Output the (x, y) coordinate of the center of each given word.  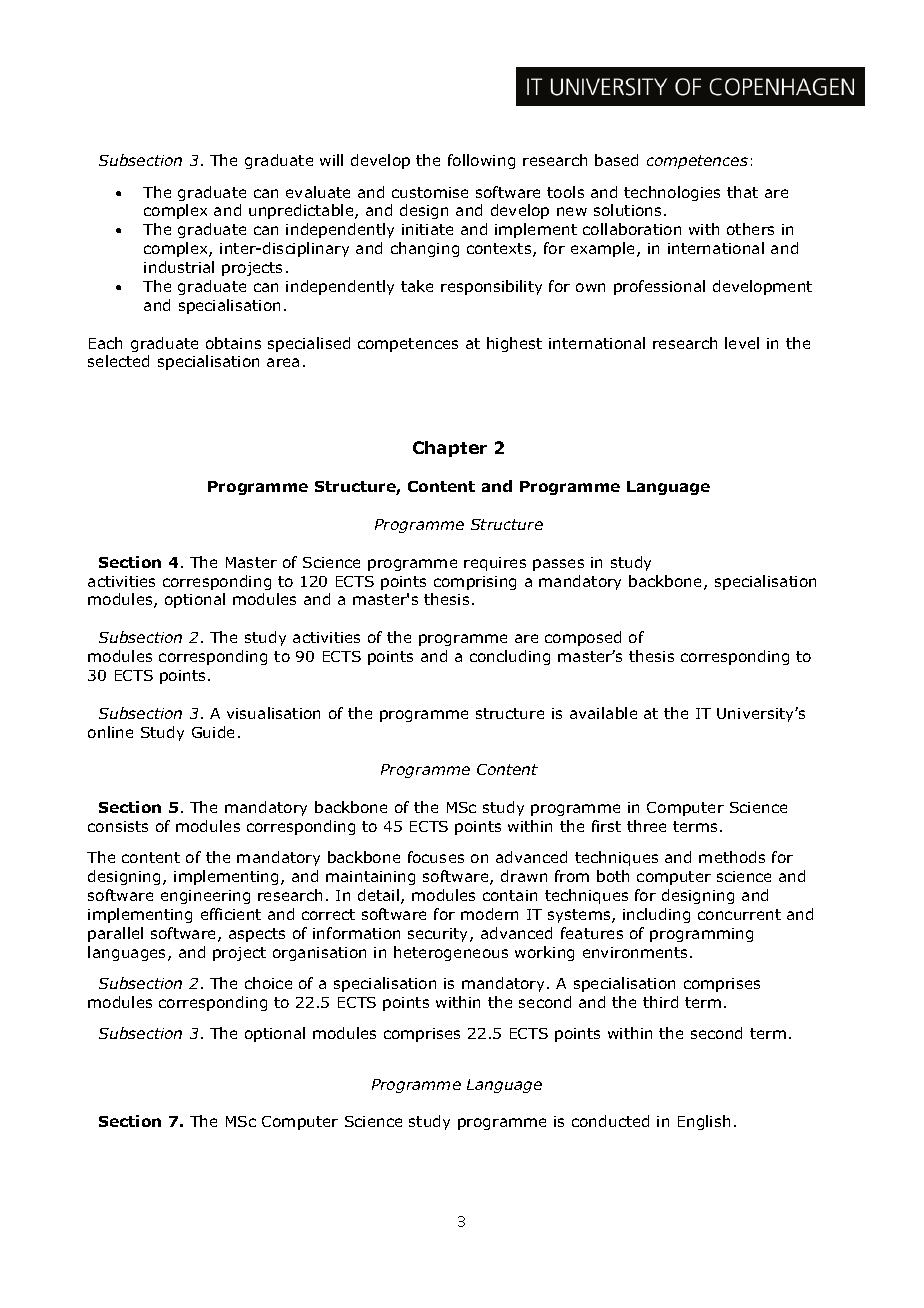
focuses (436, 857)
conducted (610, 1121)
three (646, 826)
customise (430, 192)
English (704, 1122)
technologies (672, 193)
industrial (179, 267)
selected (118, 361)
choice (268, 983)
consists (118, 826)
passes (558, 565)
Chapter (450, 449)
